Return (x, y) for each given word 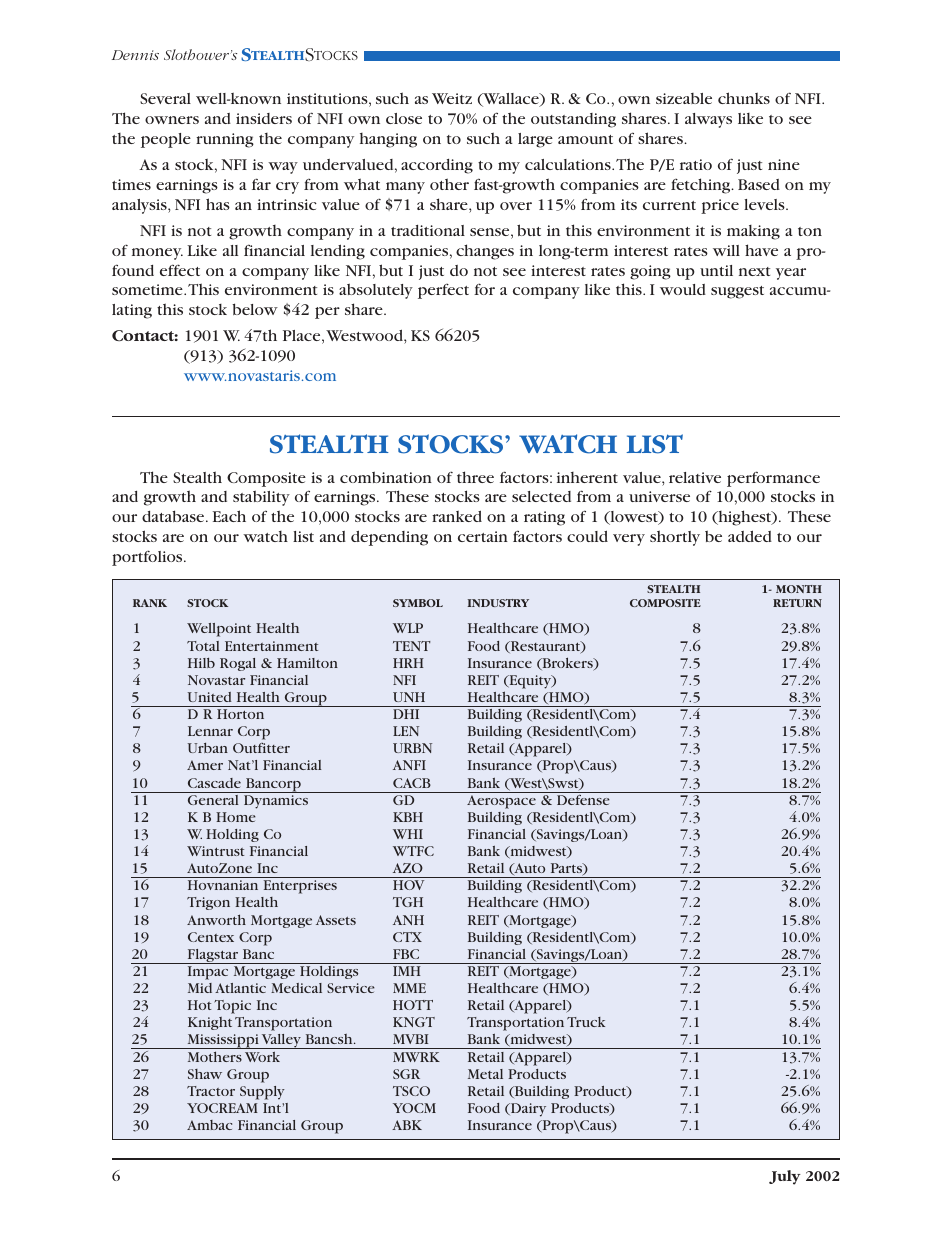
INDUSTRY (498, 603)
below (255, 309)
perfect (443, 291)
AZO (408, 868)
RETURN (797, 603)
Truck (586, 1022)
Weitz (452, 98)
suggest (737, 292)
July (785, 1177)
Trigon (208, 903)
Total (203, 646)
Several (165, 98)
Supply (262, 1093)
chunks (744, 98)
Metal (485, 1074)
